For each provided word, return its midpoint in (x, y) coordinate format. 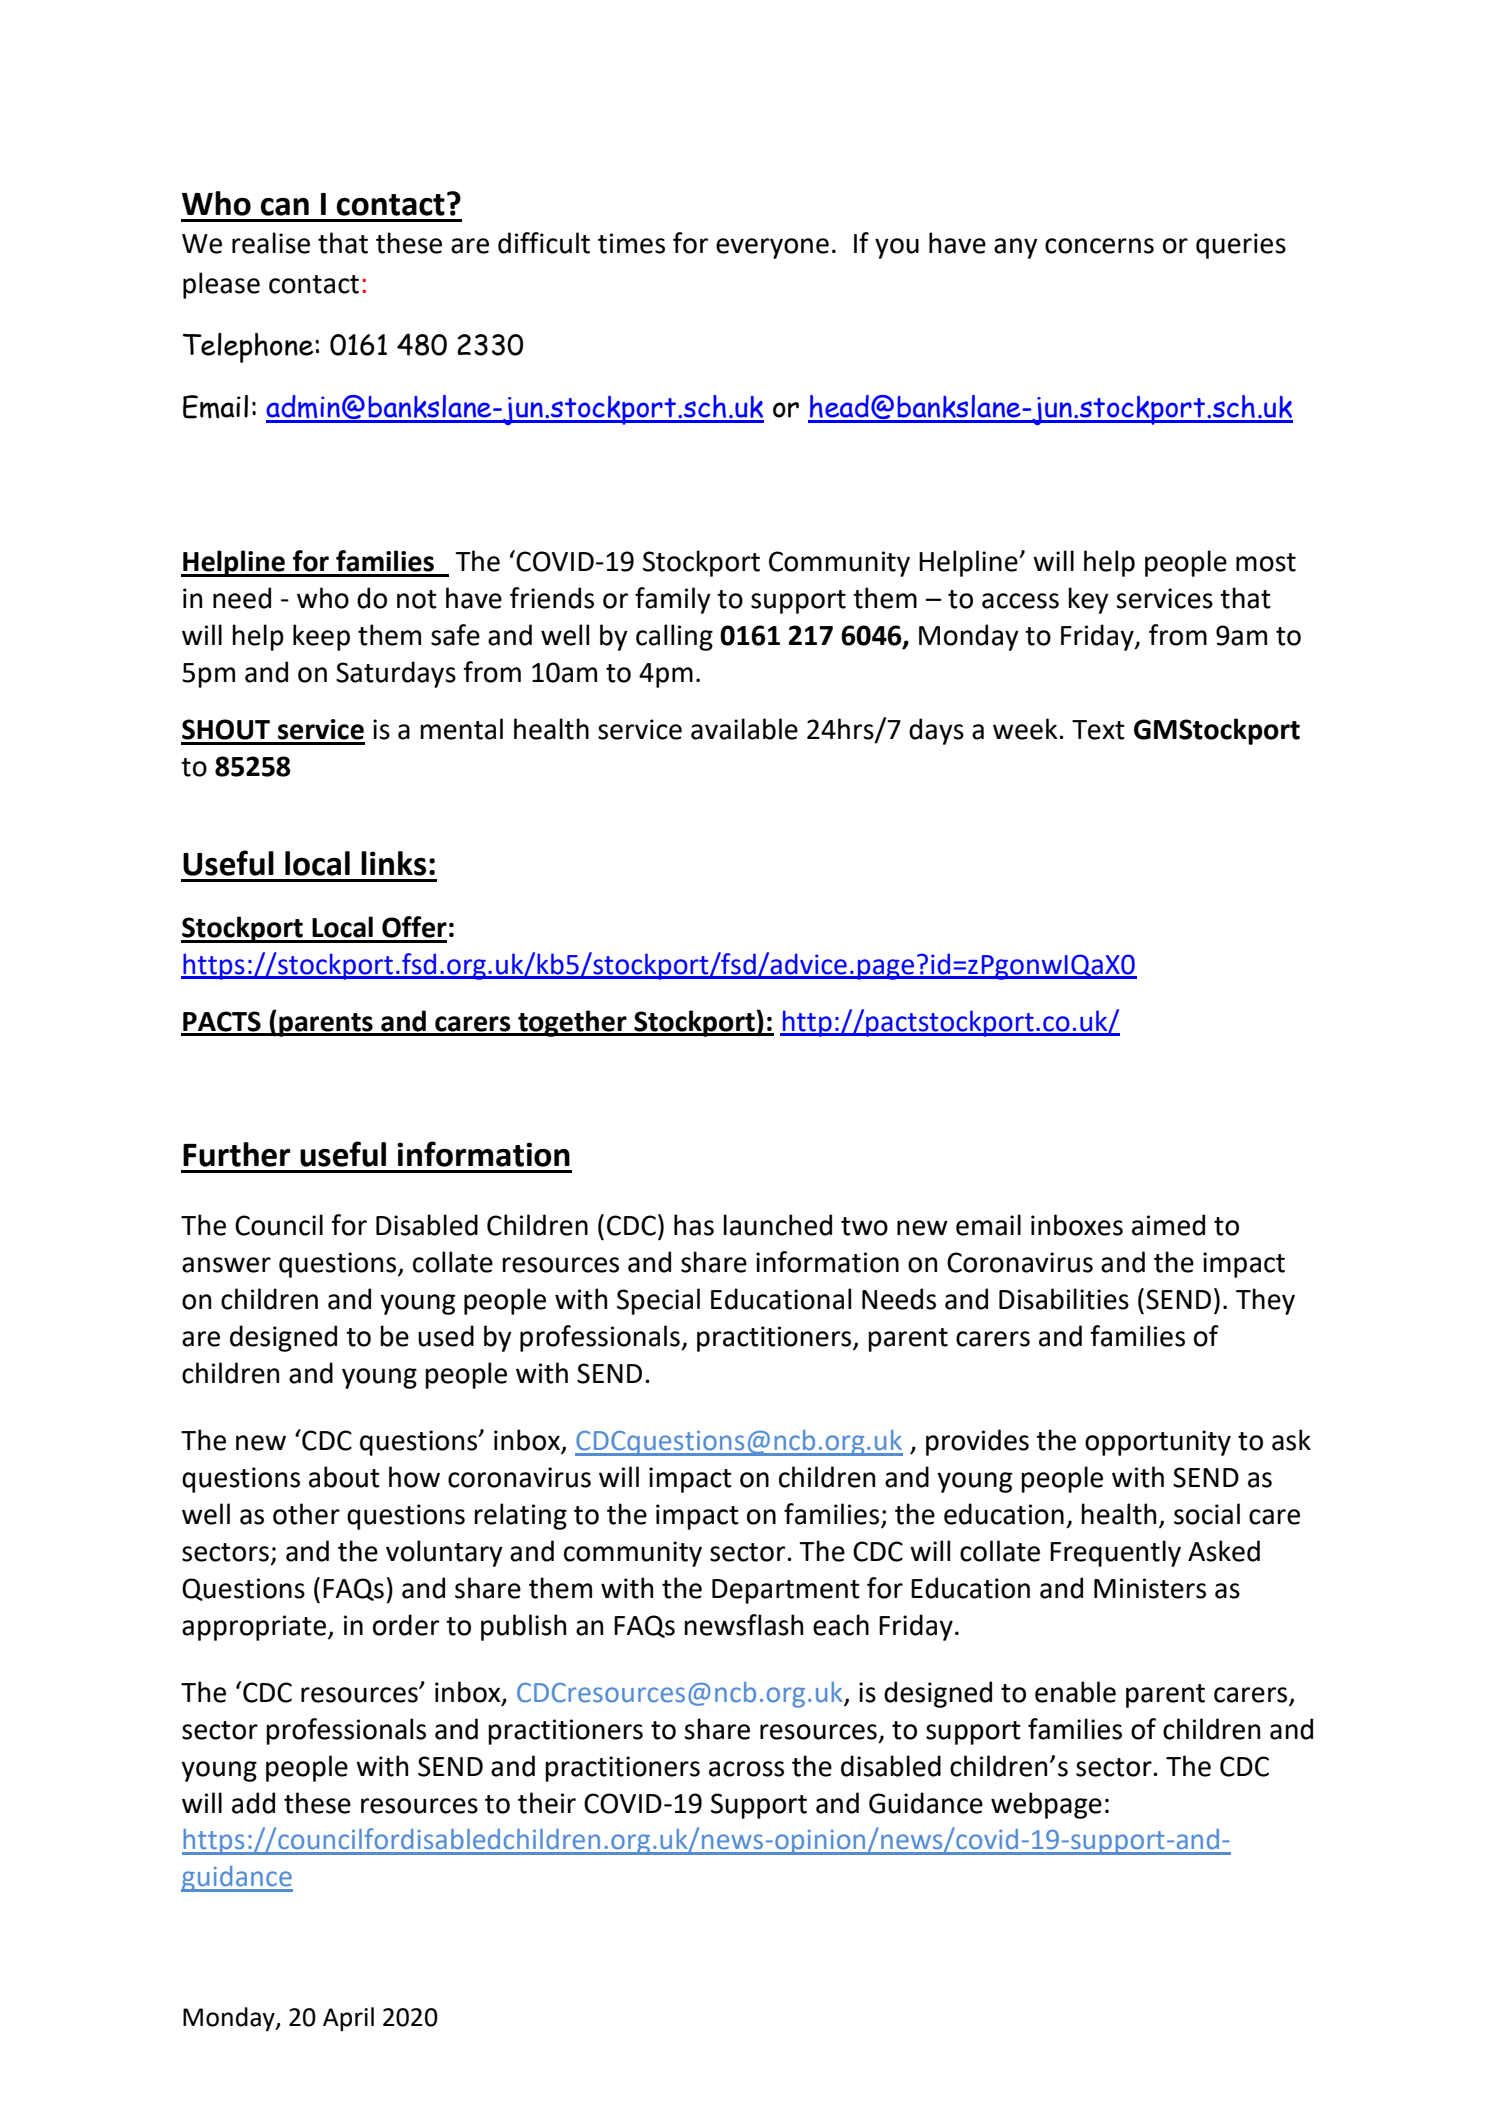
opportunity (1158, 1443)
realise (271, 243)
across (746, 1769)
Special (658, 1301)
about (344, 1477)
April (348, 2019)
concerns (1099, 246)
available (744, 729)
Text (1098, 730)
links (393, 863)
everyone (772, 248)
